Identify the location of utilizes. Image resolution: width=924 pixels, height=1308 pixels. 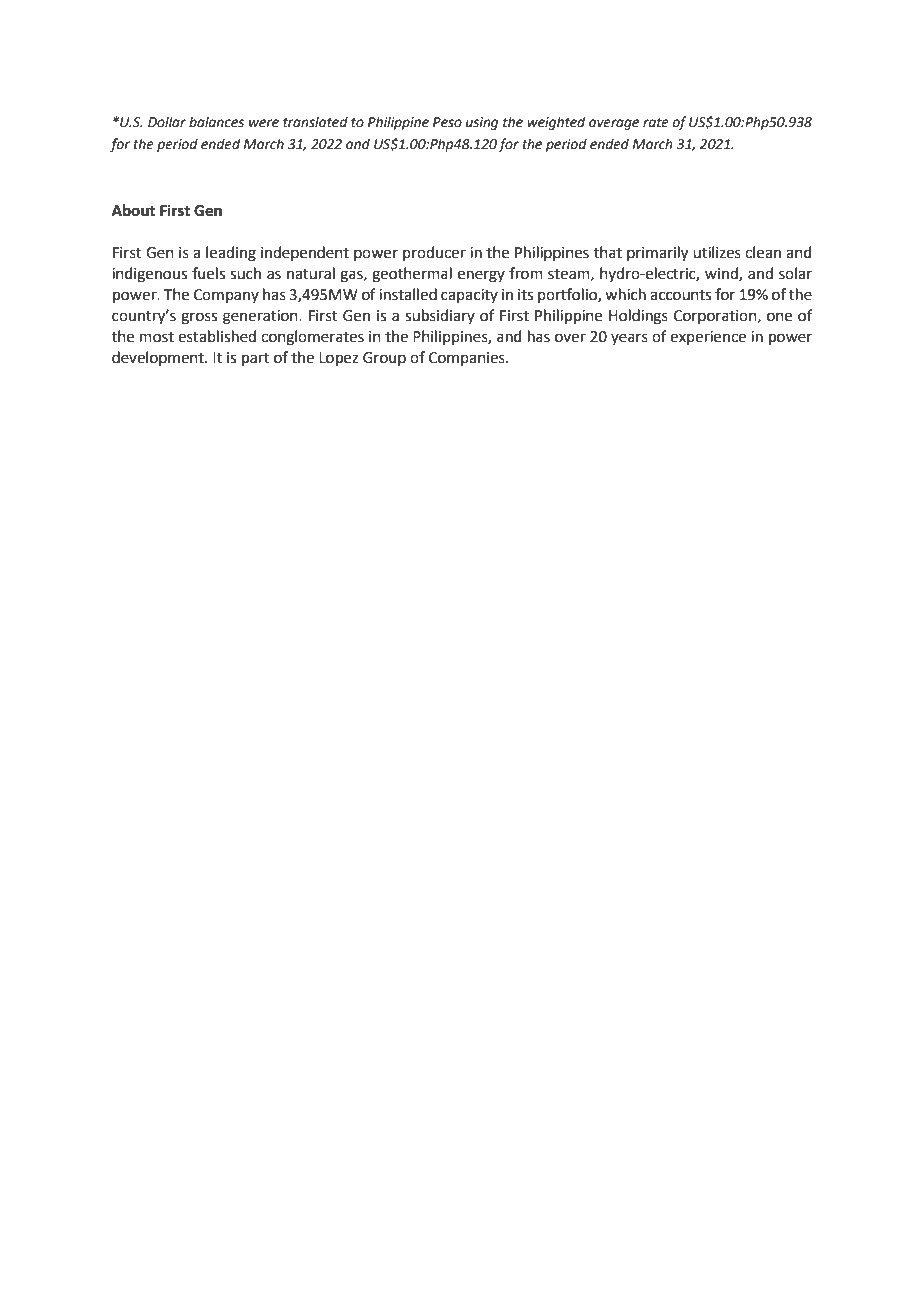
(717, 252).
